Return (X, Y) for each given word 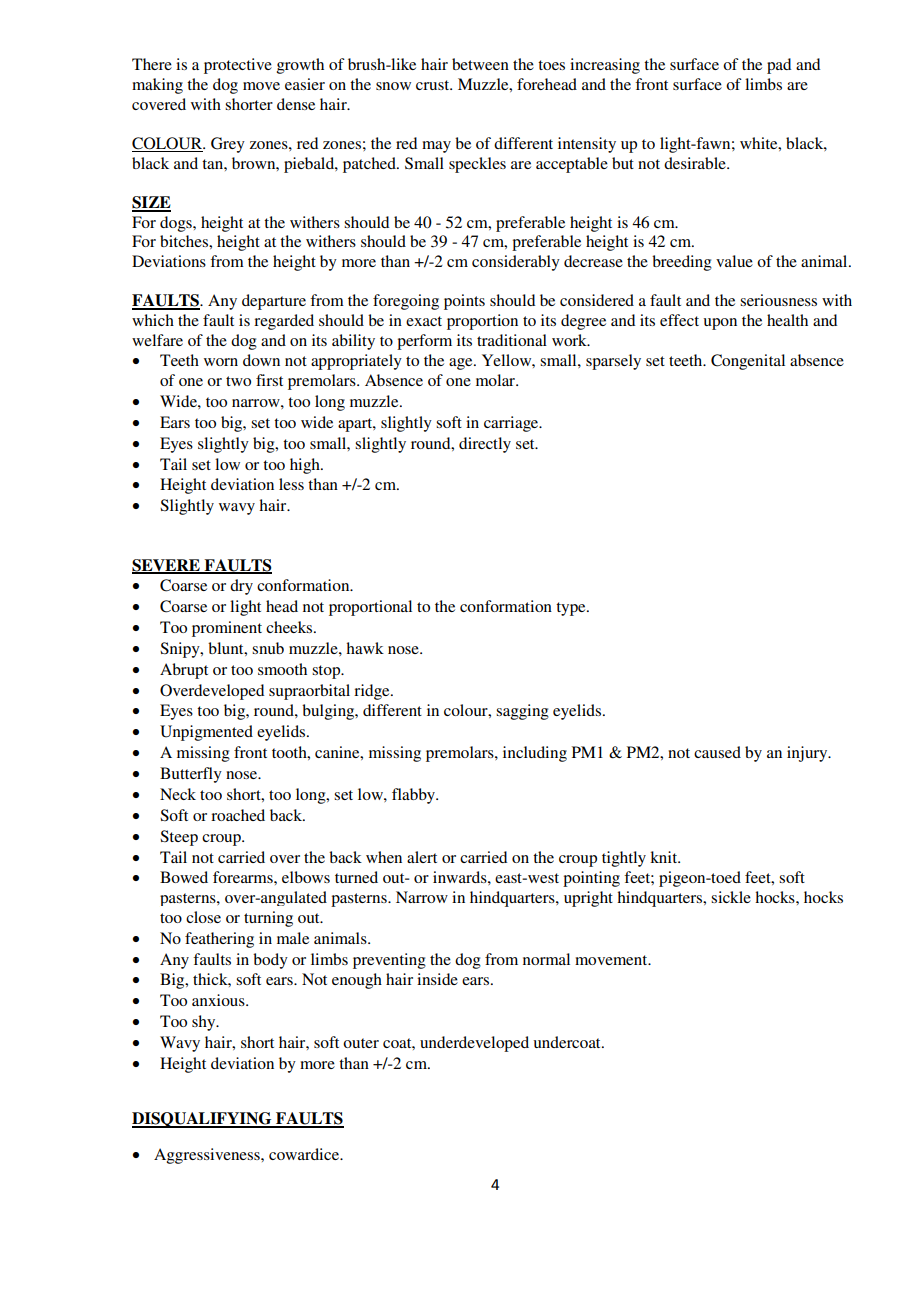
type (572, 609)
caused (717, 752)
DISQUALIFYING (203, 1120)
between (480, 64)
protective (238, 66)
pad (779, 66)
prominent (227, 629)
